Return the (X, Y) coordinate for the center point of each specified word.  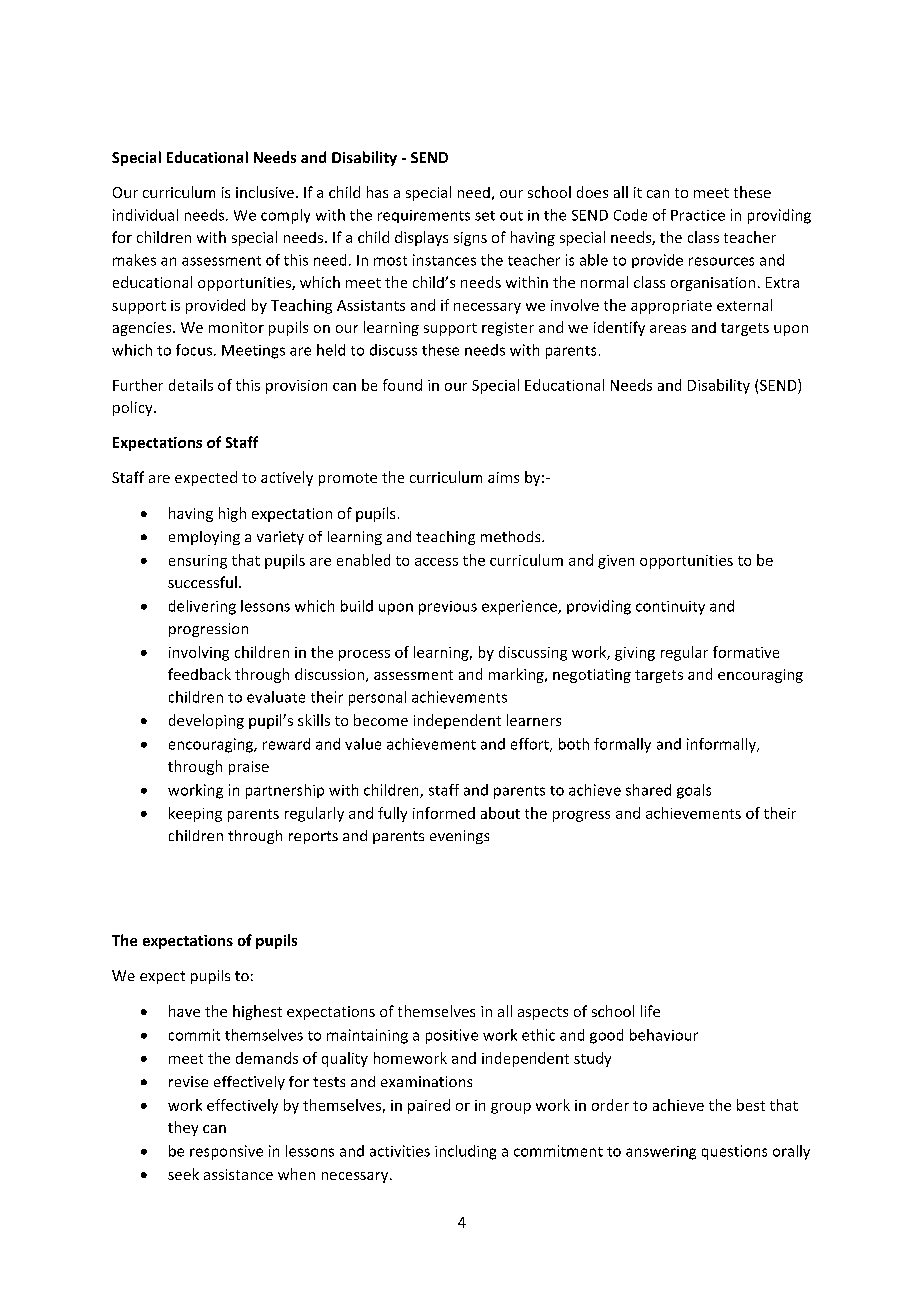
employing (204, 538)
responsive (226, 1152)
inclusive (265, 192)
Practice (698, 215)
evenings (459, 837)
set (485, 216)
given (616, 562)
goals (694, 791)
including (465, 1152)
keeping (195, 814)
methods (512, 536)
